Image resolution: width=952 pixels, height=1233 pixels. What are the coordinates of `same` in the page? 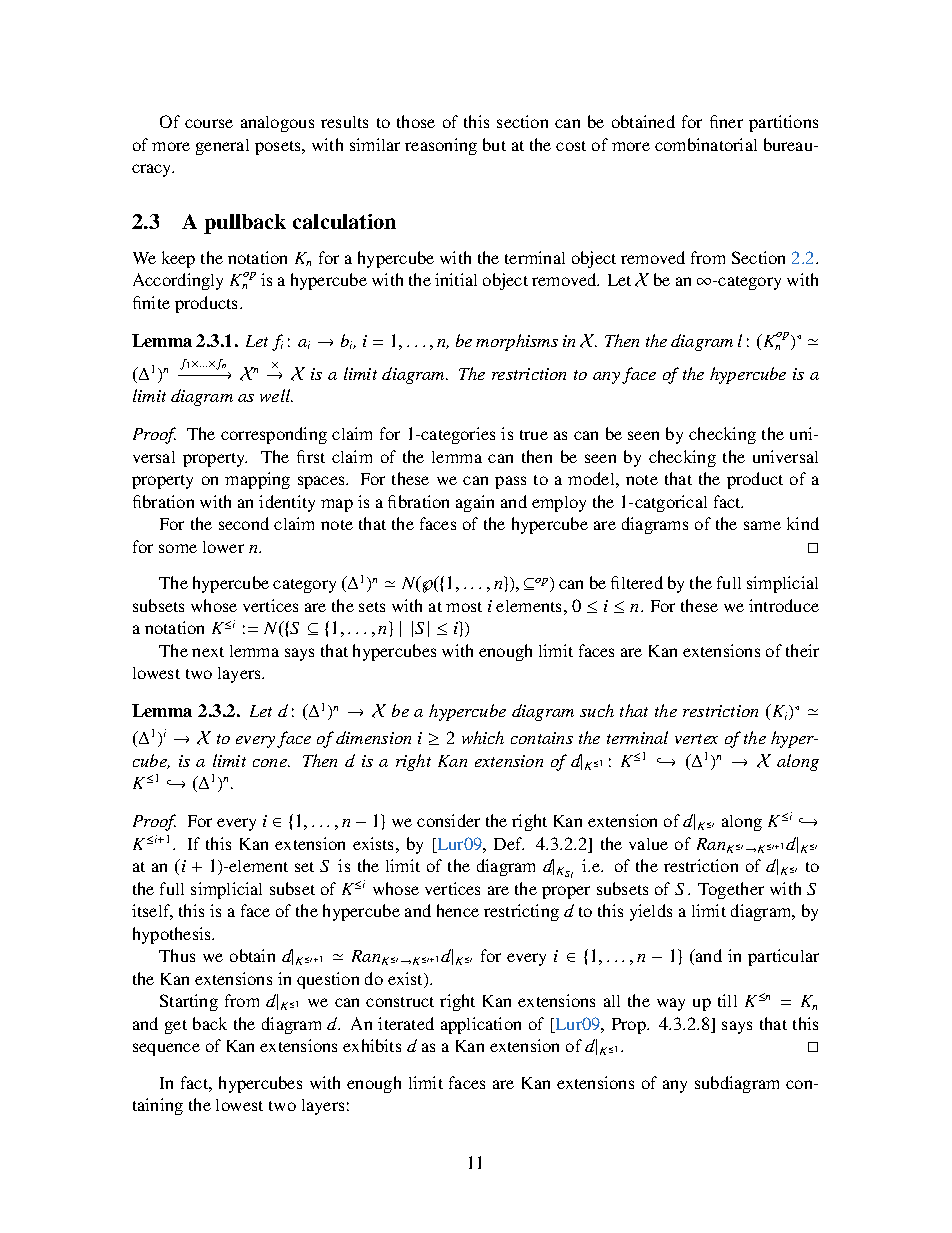 It's located at (762, 525).
